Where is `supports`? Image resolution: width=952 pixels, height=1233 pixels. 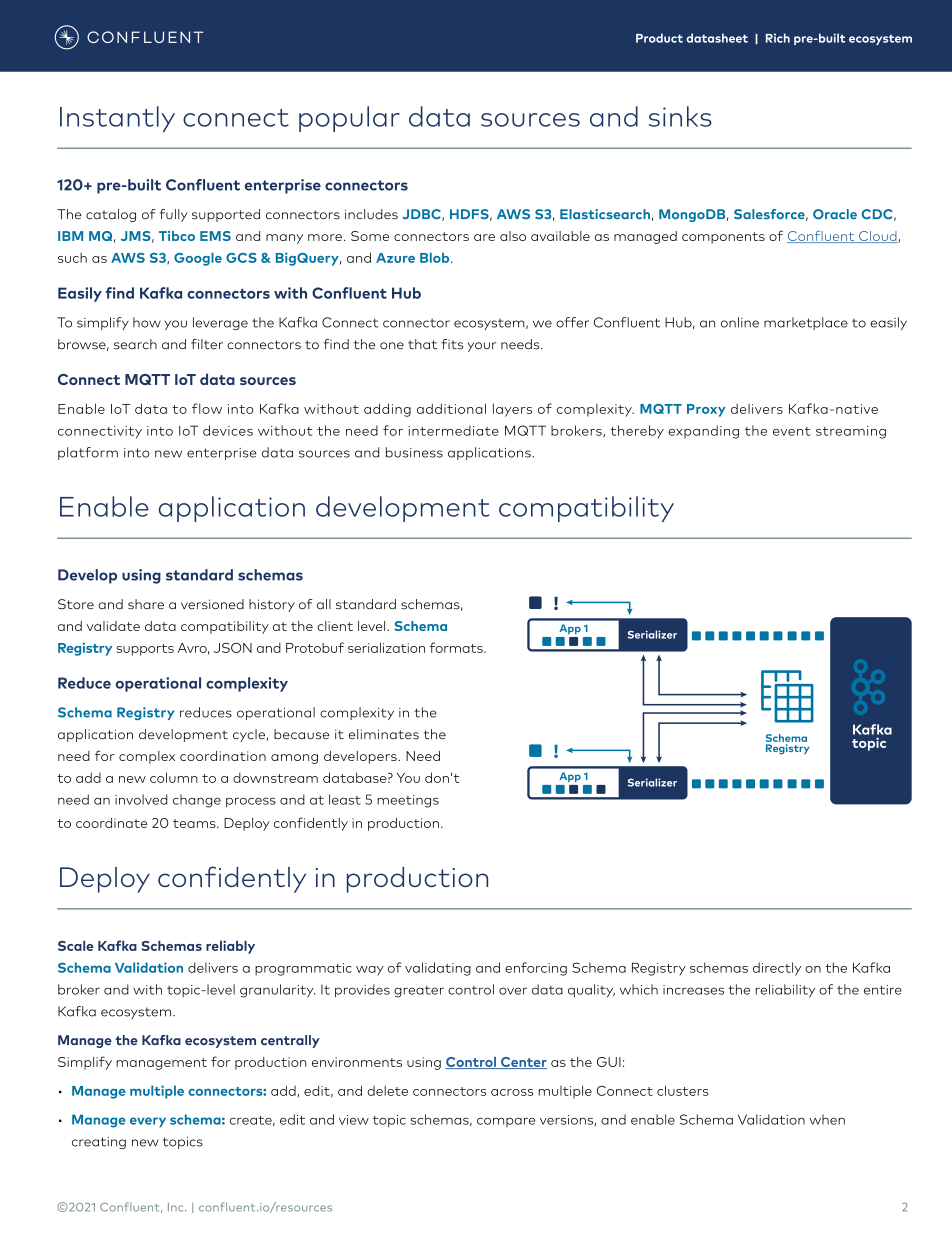
supports is located at coordinates (145, 650).
